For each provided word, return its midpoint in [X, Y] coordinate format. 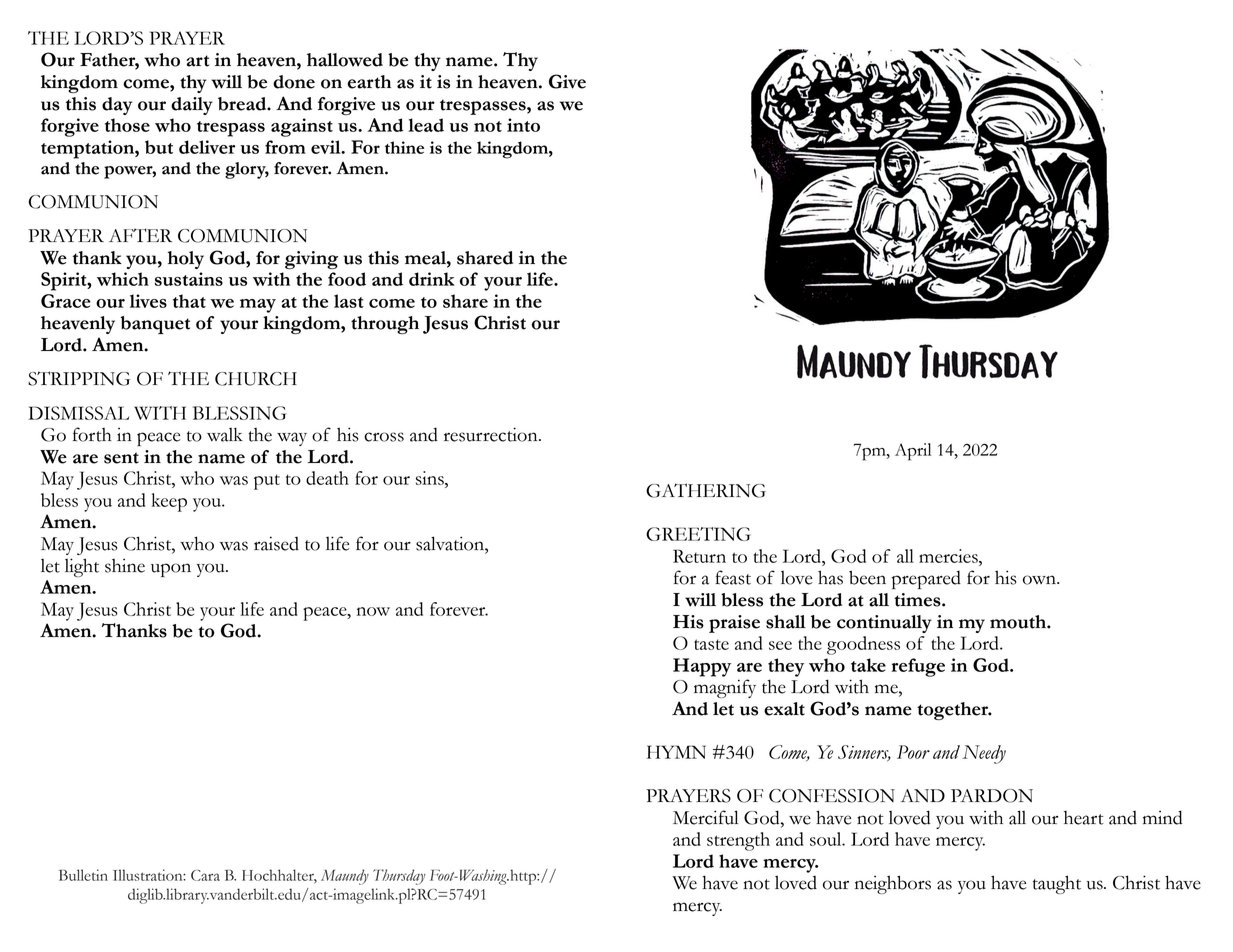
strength [738, 841]
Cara [205, 875]
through [385, 325]
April [913, 452]
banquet [155, 325]
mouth [1019, 622]
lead [426, 125]
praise [734, 624]
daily [192, 106]
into [523, 125]
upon [171, 570]
